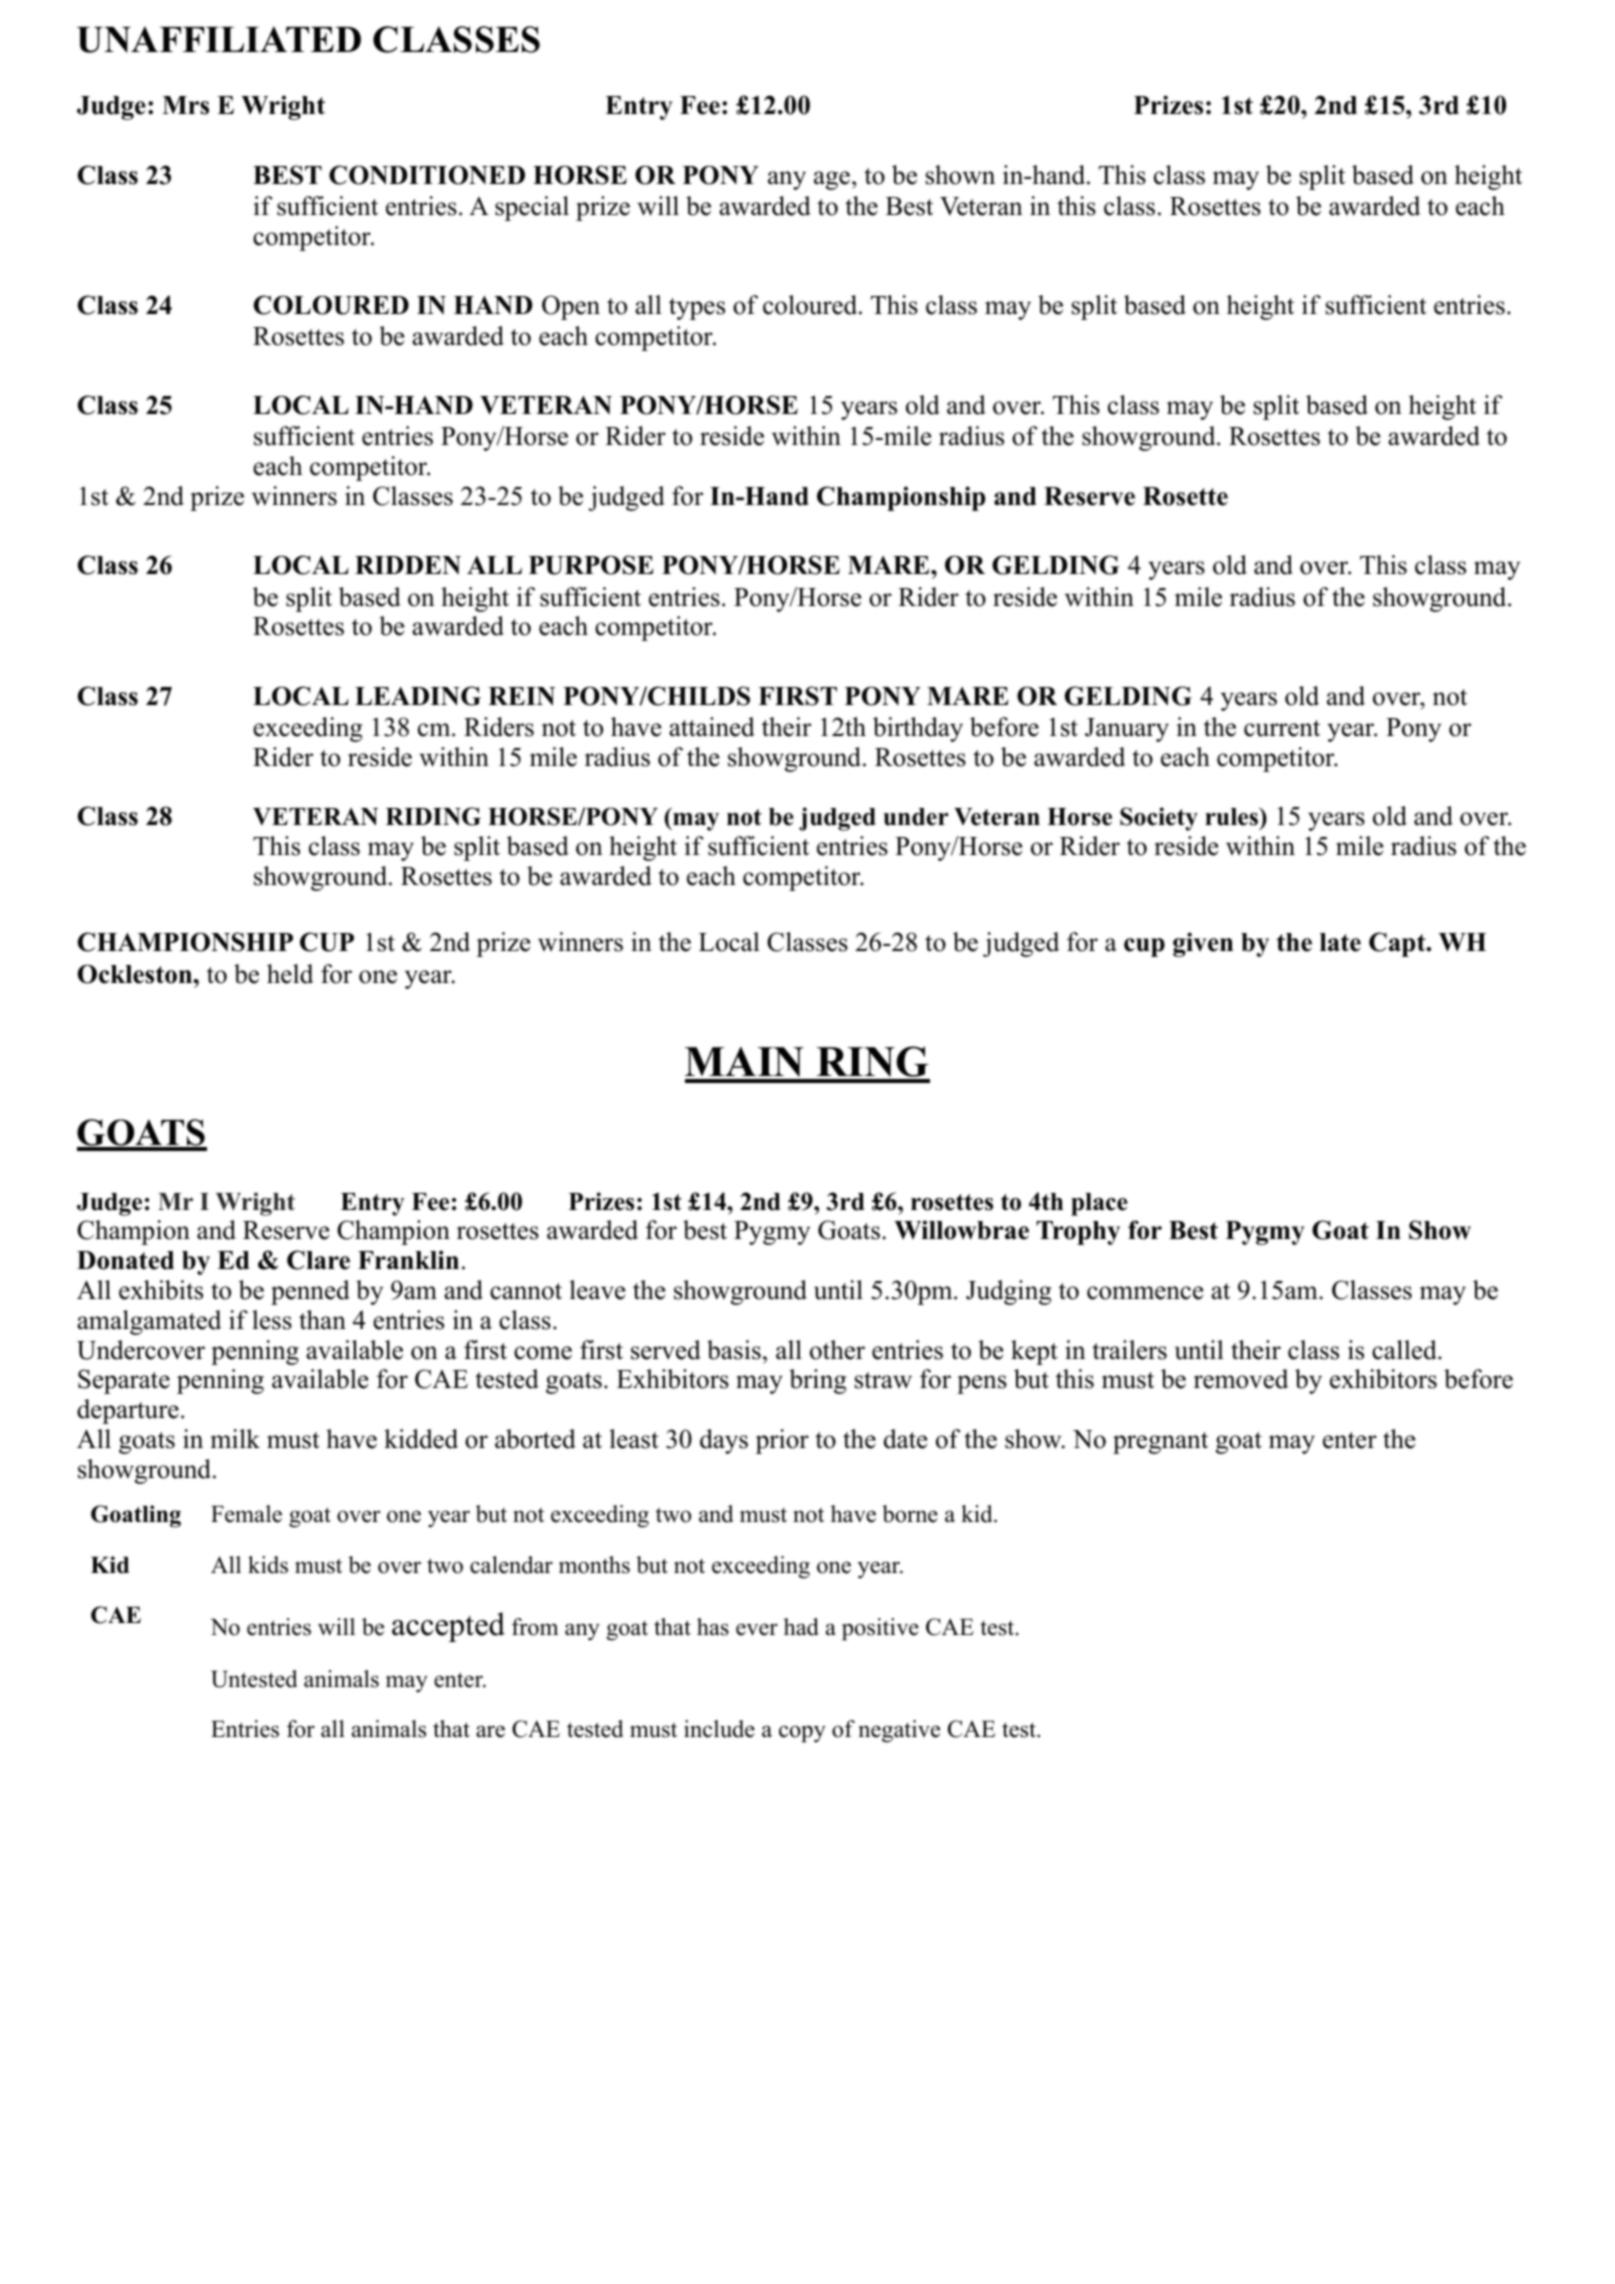  Describe the element at coordinates (1145, 1293) in the image. I see `commence` at that location.
